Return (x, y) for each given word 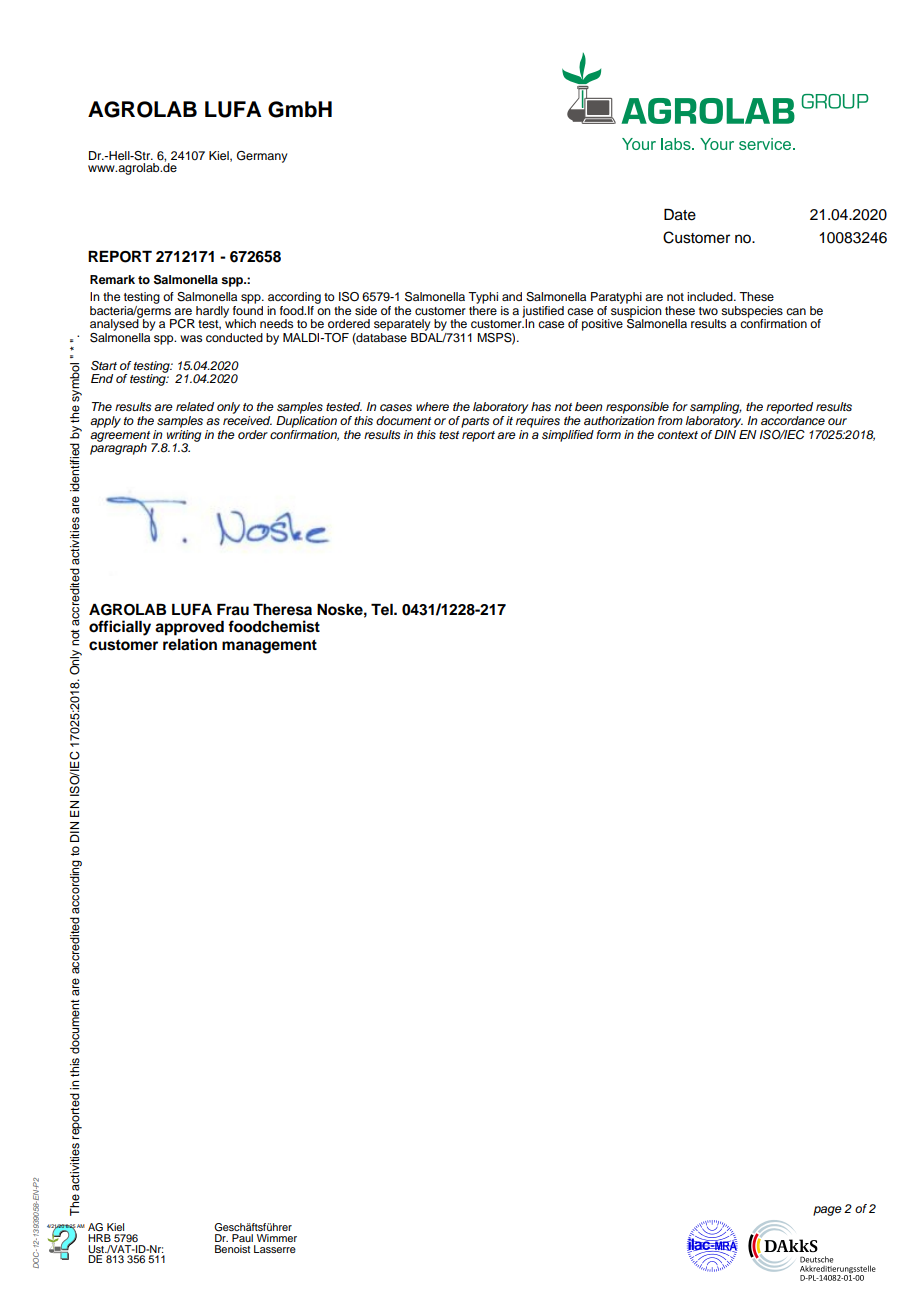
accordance (793, 419)
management (269, 646)
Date (680, 215)
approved (189, 628)
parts (475, 422)
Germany (262, 157)
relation (190, 644)
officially (120, 628)
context (678, 435)
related (195, 406)
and (512, 296)
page (827, 1211)
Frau (233, 610)
